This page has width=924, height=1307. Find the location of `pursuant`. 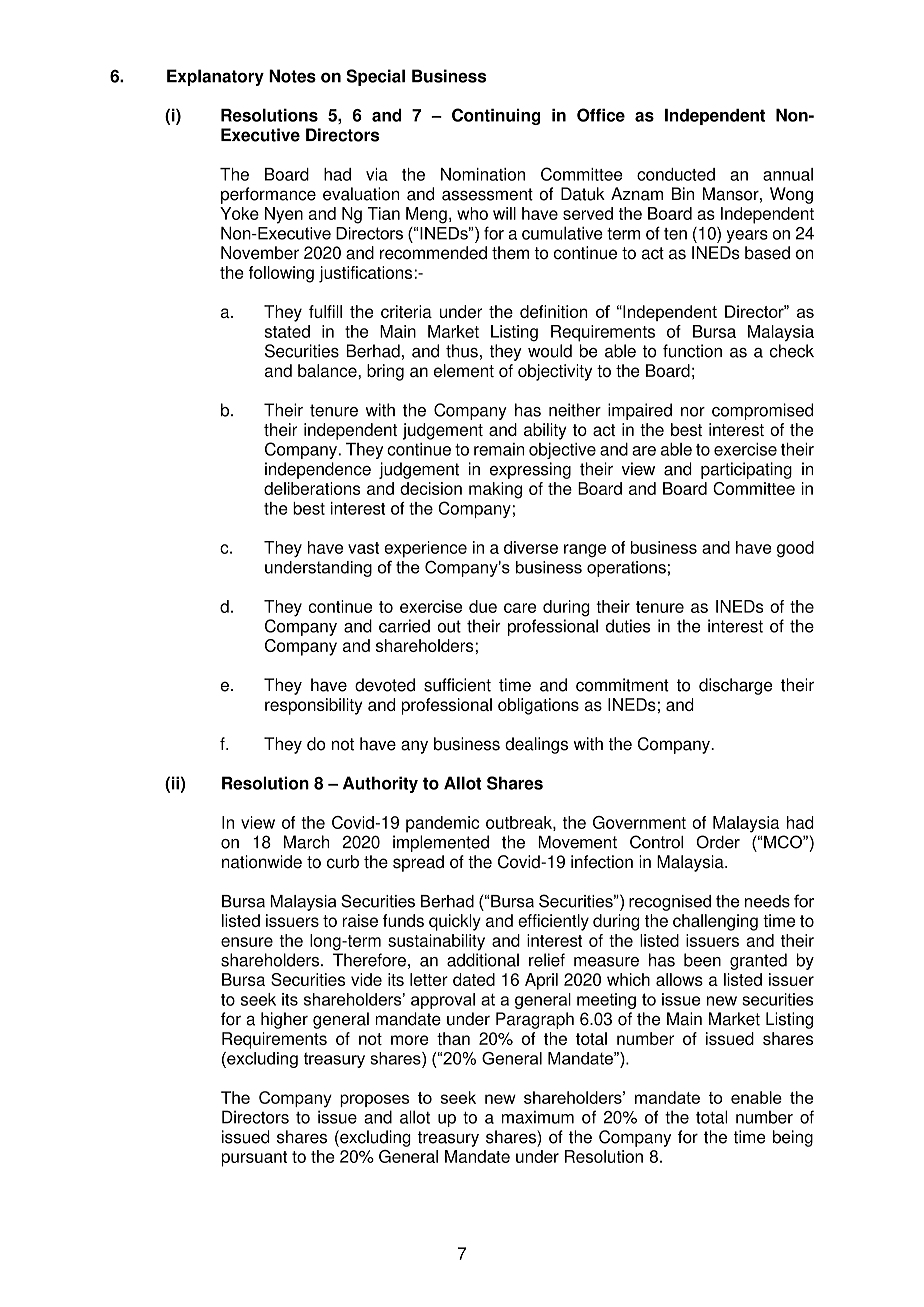

pursuant is located at coordinates (254, 1159).
